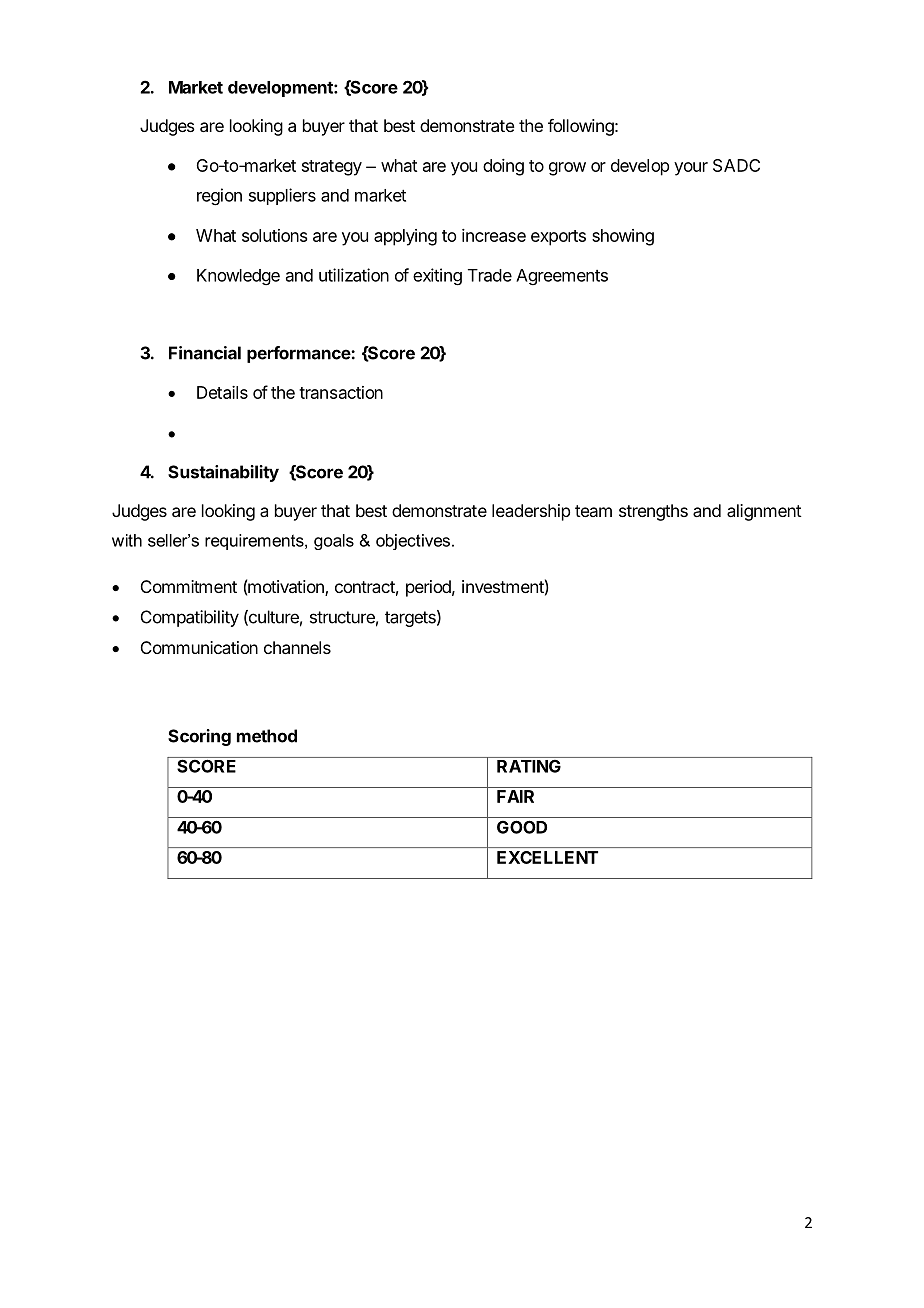 This screenshot has width=924, height=1308. I want to click on region, so click(219, 197).
